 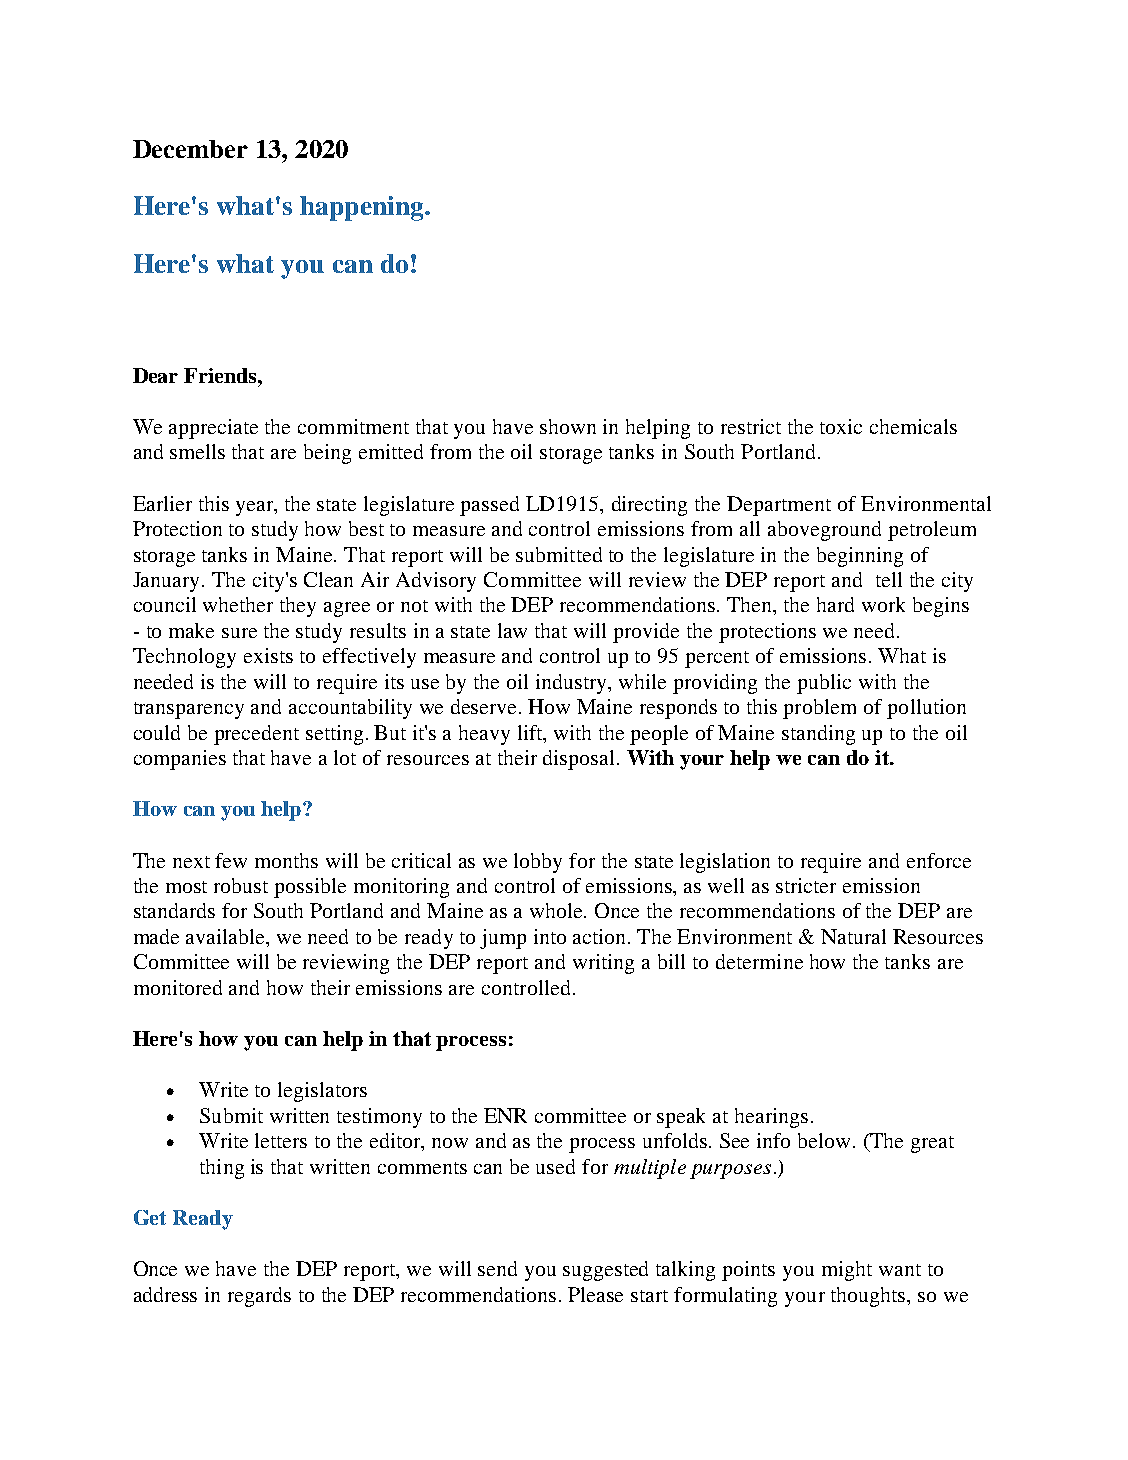 I want to click on happening, so click(x=363, y=208).
